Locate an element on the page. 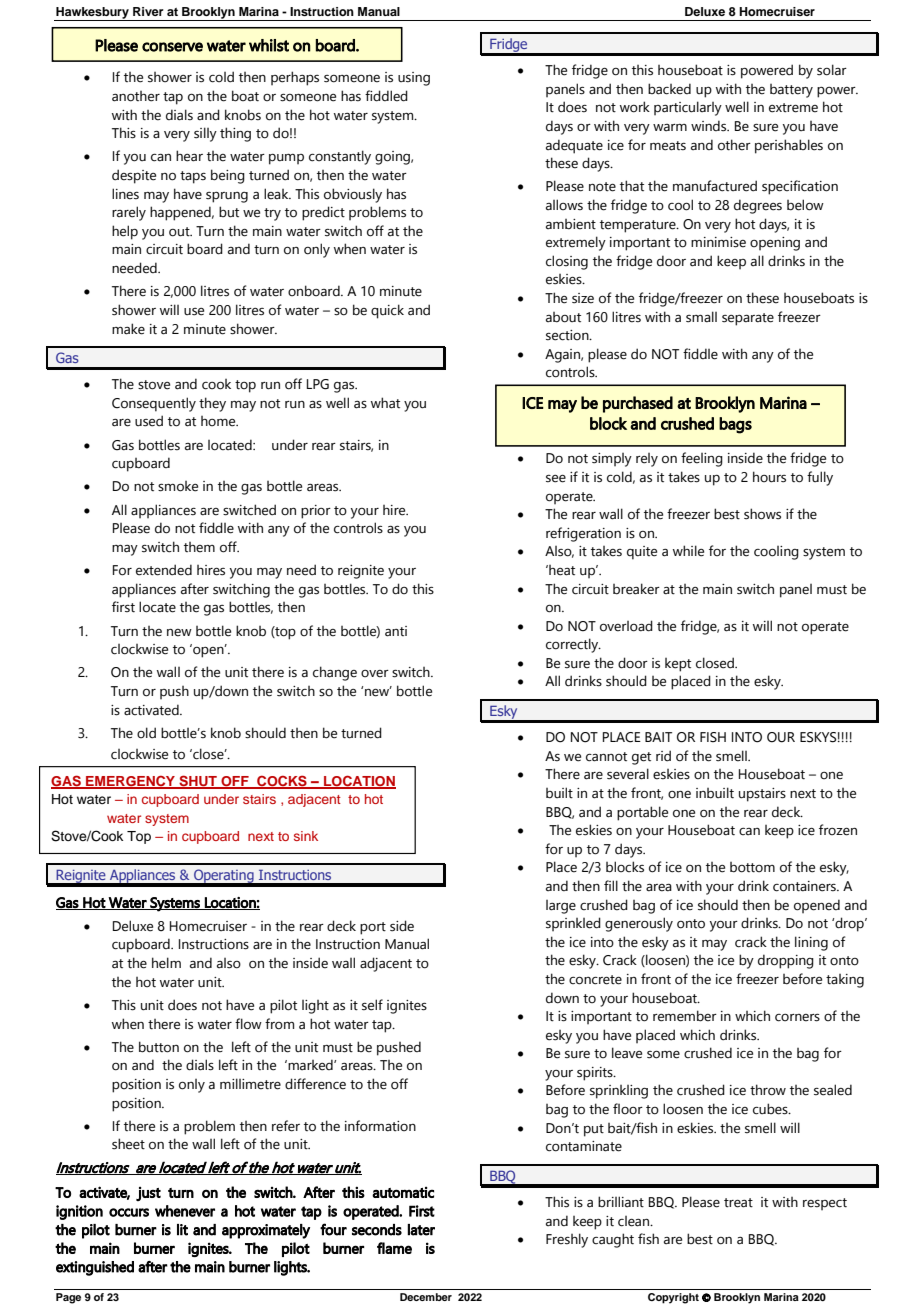 The width and height of the page is (924, 1308). anti is located at coordinates (396, 631).
